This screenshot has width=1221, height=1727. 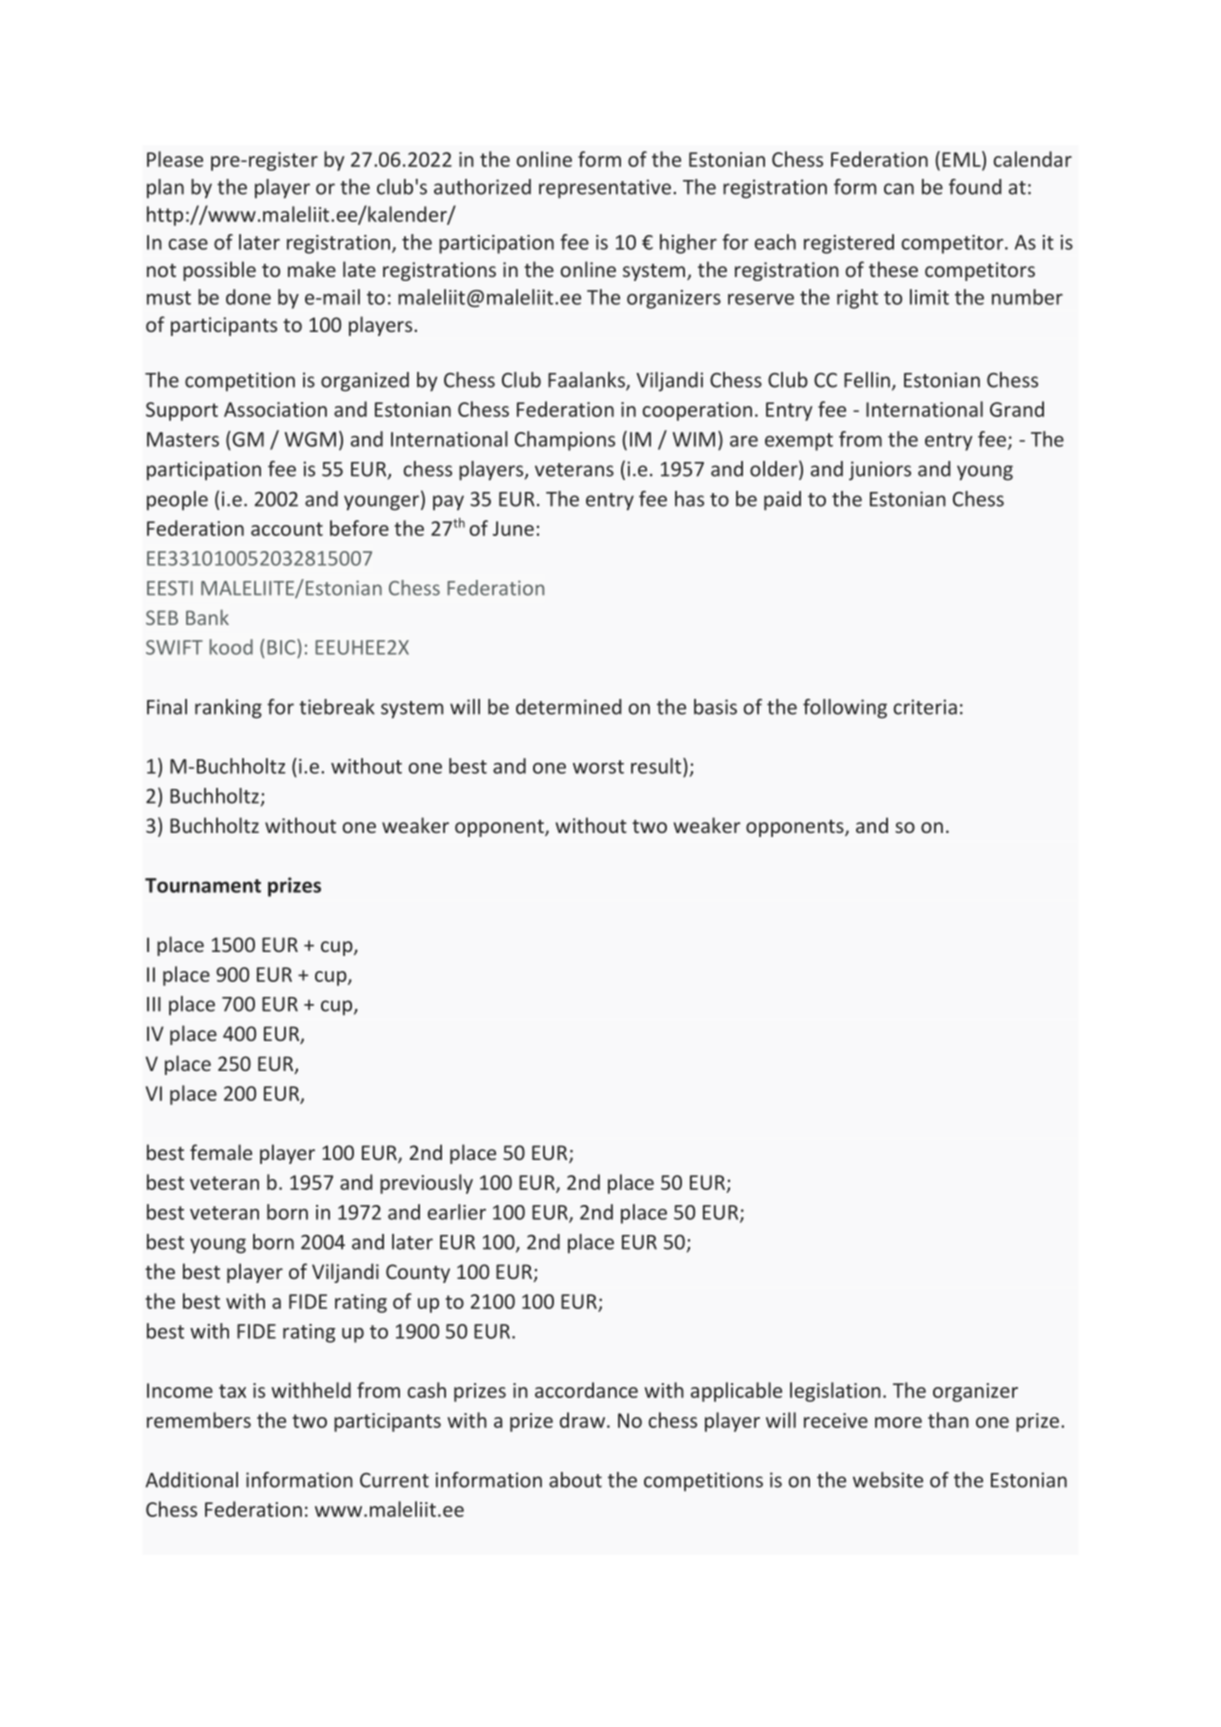 What do you see at coordinates (154, 1004) in the screenshot?
I see `III` at bounding box center [154, 1004].
